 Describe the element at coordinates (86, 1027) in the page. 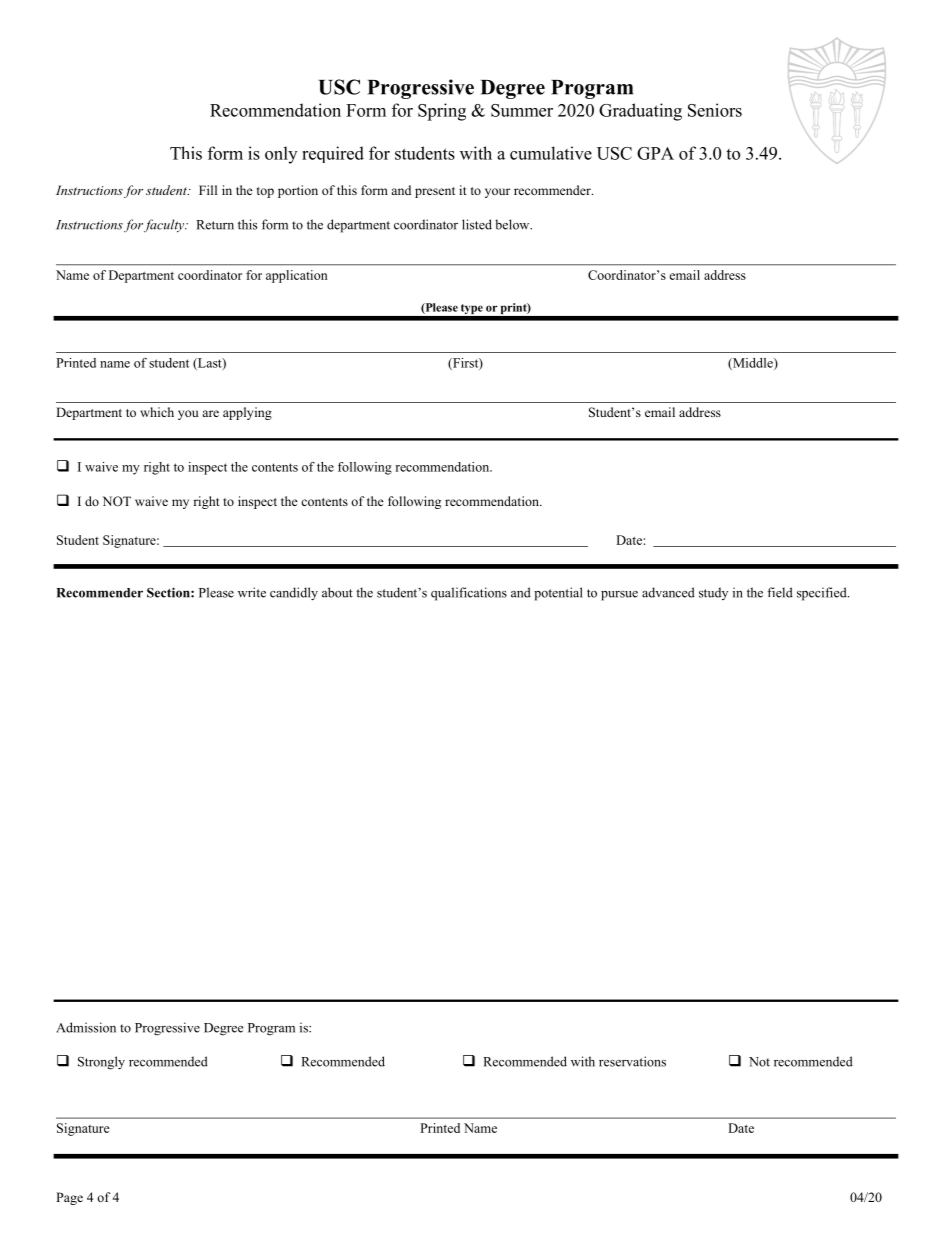

I see `Admission` at that location.
